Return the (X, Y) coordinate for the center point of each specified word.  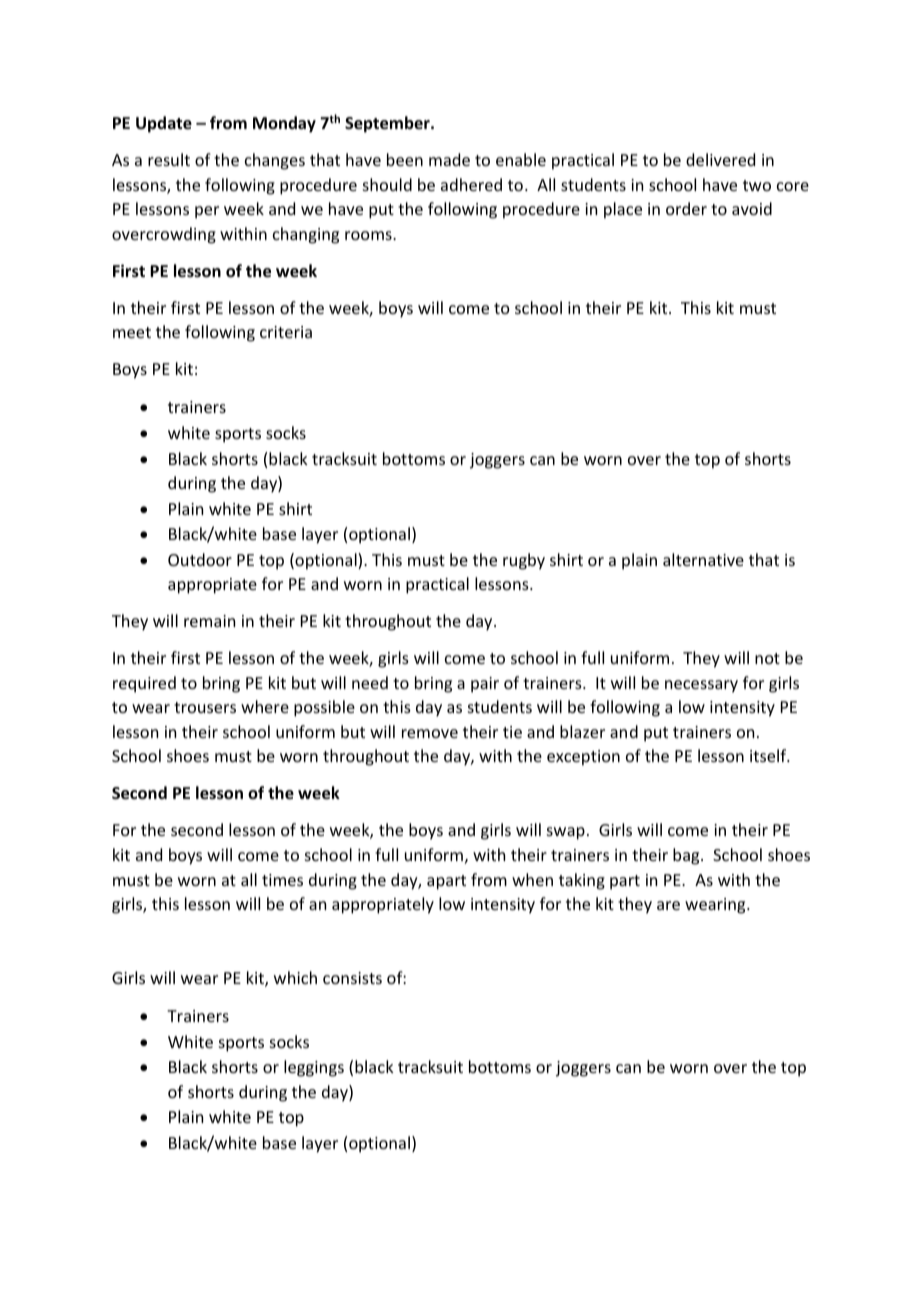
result (169, 159)
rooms (369, 235)
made (449, 159)
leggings (314, 1068)
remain (209, 621)
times (282, 880)
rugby (524, 561)
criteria (286, 332)
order (686, 208)
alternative (703, 559)
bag (687, 856)
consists (352, 978)
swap (566, 833)
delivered (720, 159)
